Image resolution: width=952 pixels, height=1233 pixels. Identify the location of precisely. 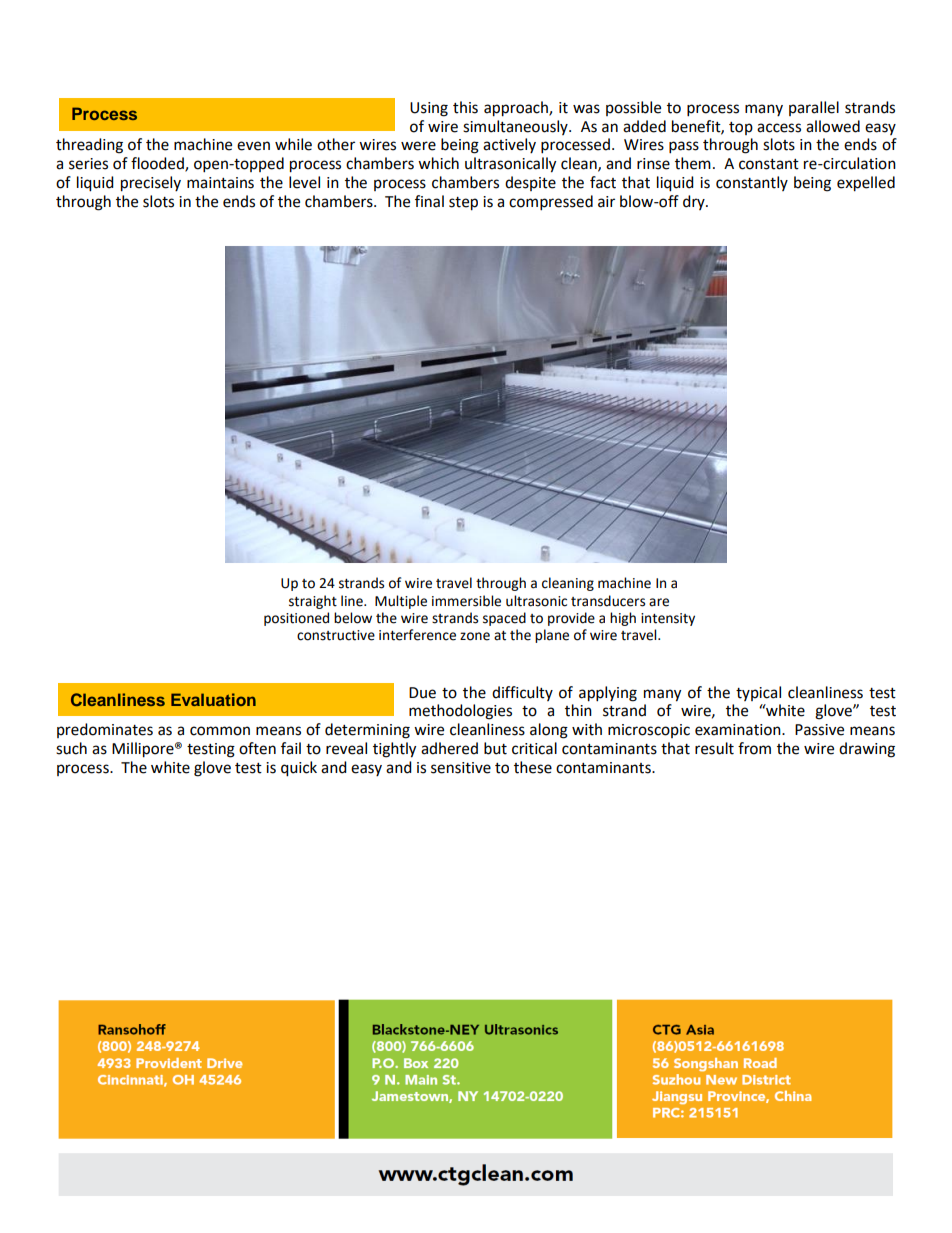
(151, 184).
